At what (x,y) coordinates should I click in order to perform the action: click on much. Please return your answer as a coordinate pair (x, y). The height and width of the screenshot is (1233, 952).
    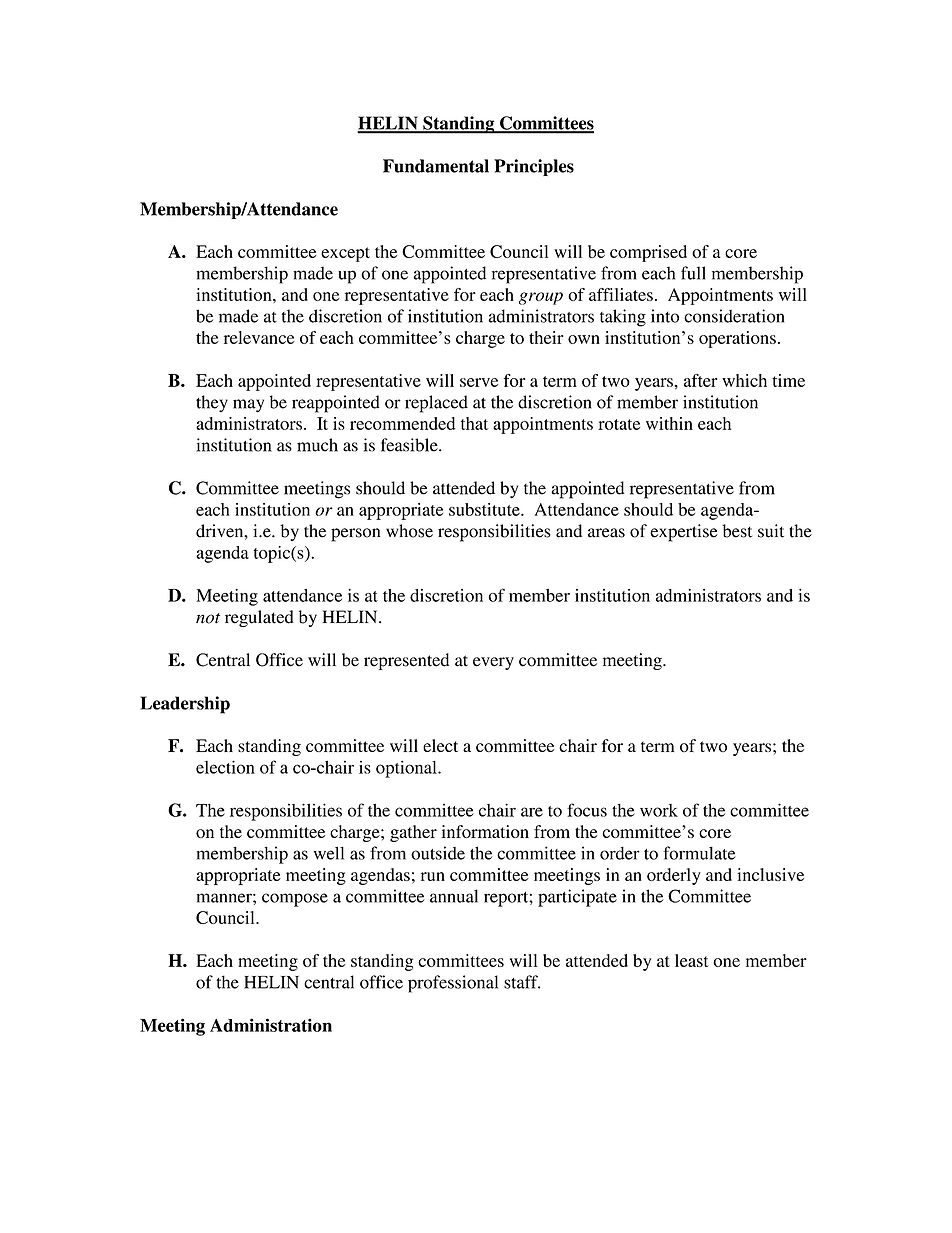
    Looking at the image, I should click on (317, 445).
